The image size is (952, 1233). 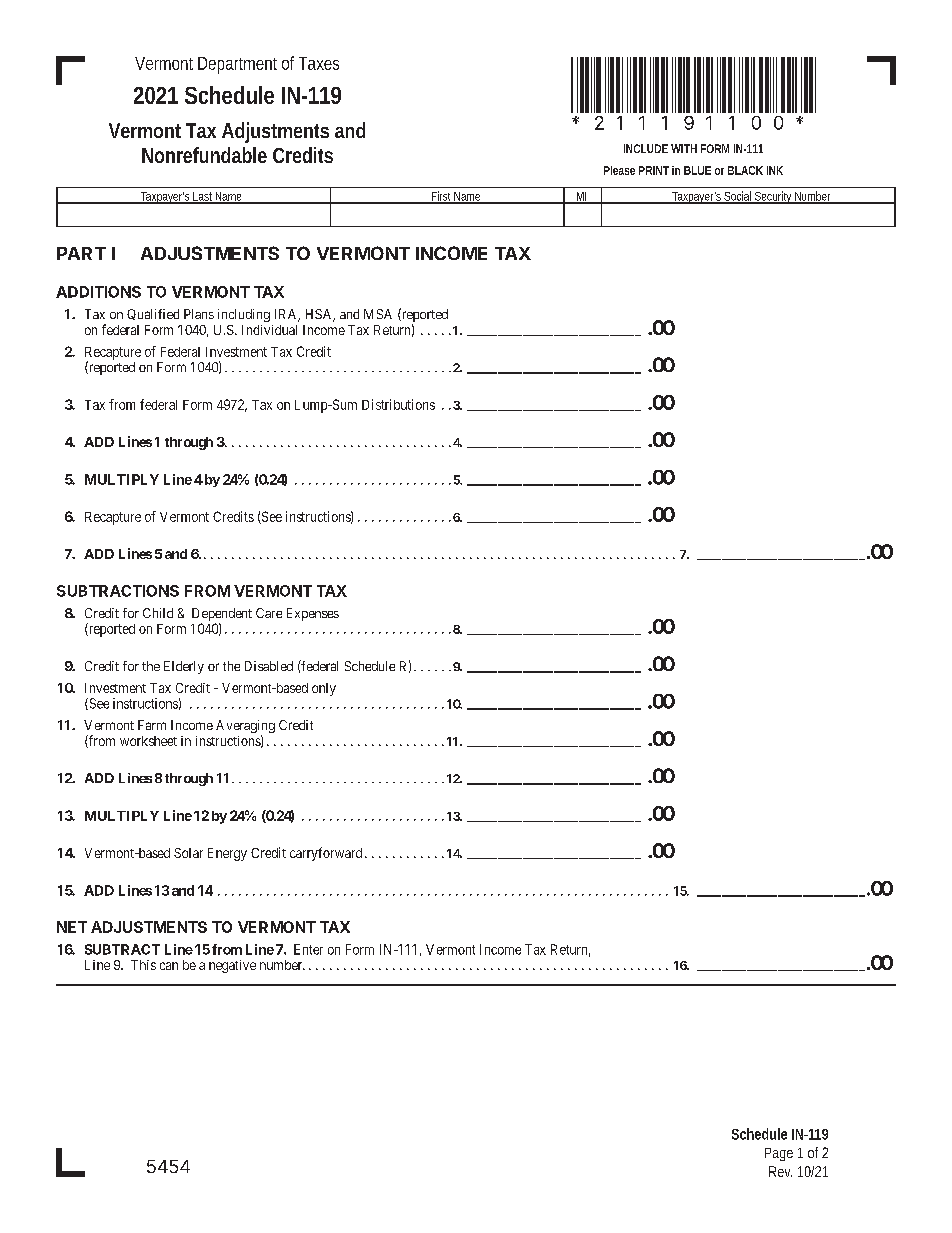 What do you see at coordinates (684, 148) in the screenshot?
I see `WITH` at bounding box center [684, 148].
